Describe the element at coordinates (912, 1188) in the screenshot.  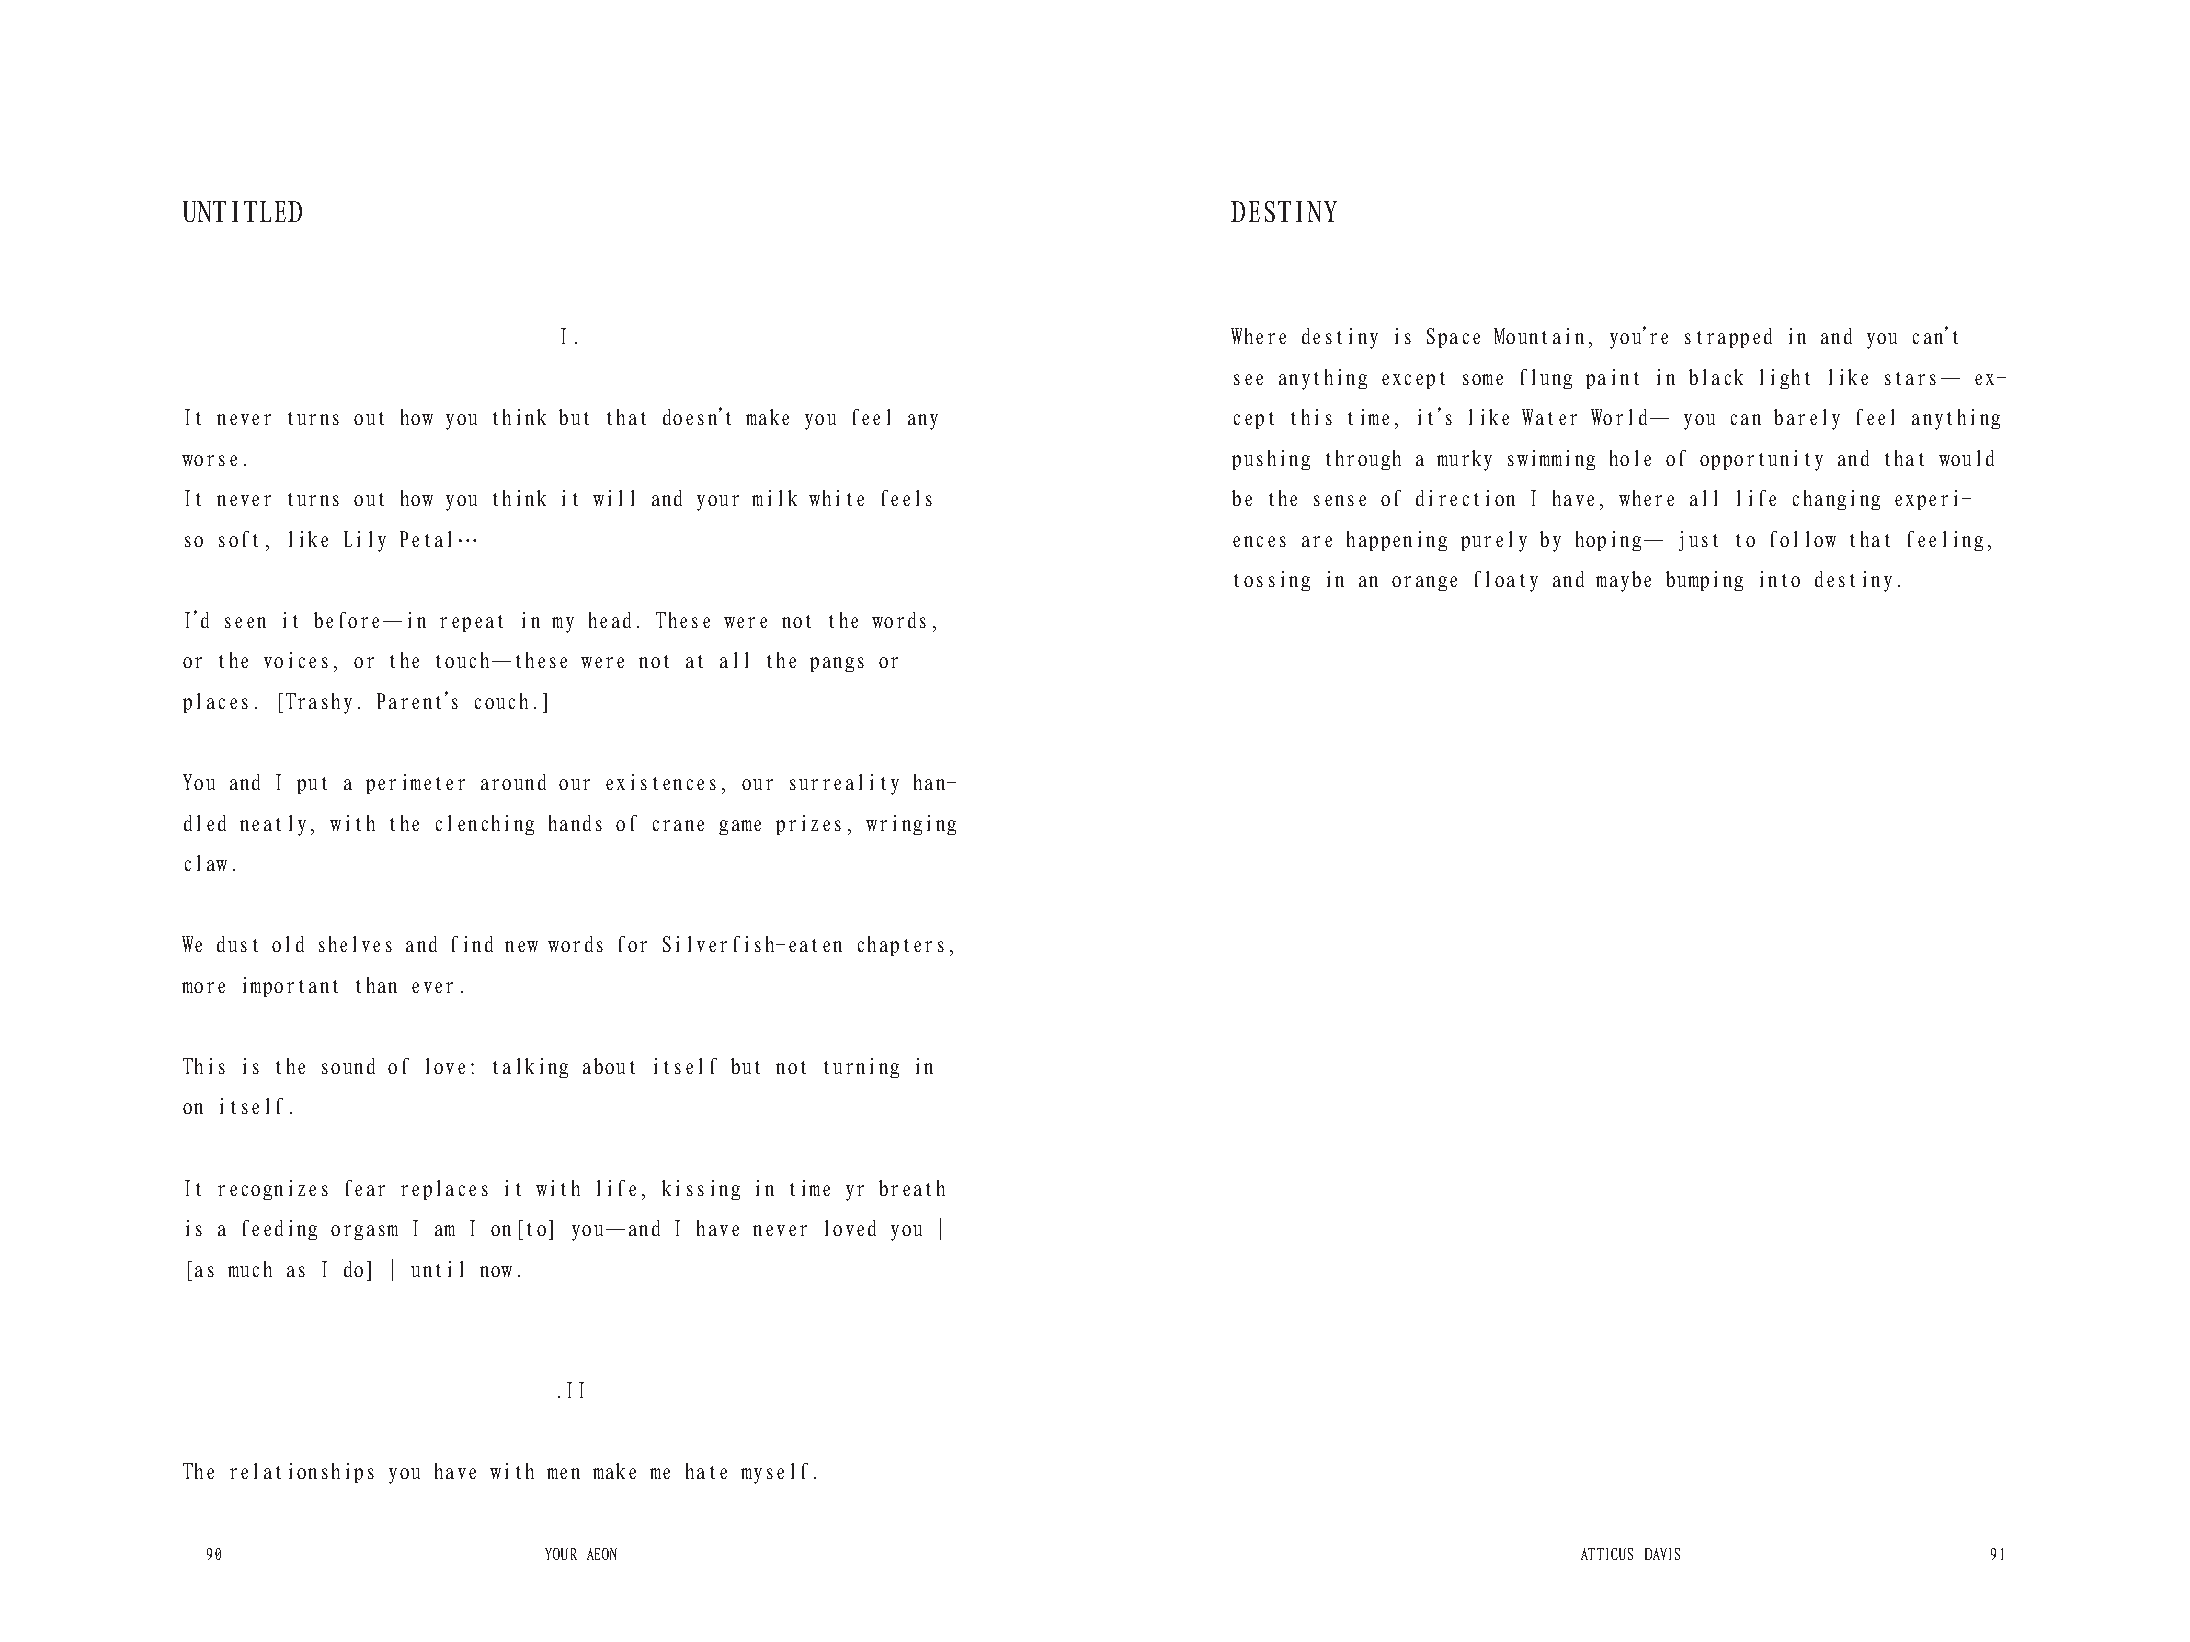
I see `breath` at that location.
